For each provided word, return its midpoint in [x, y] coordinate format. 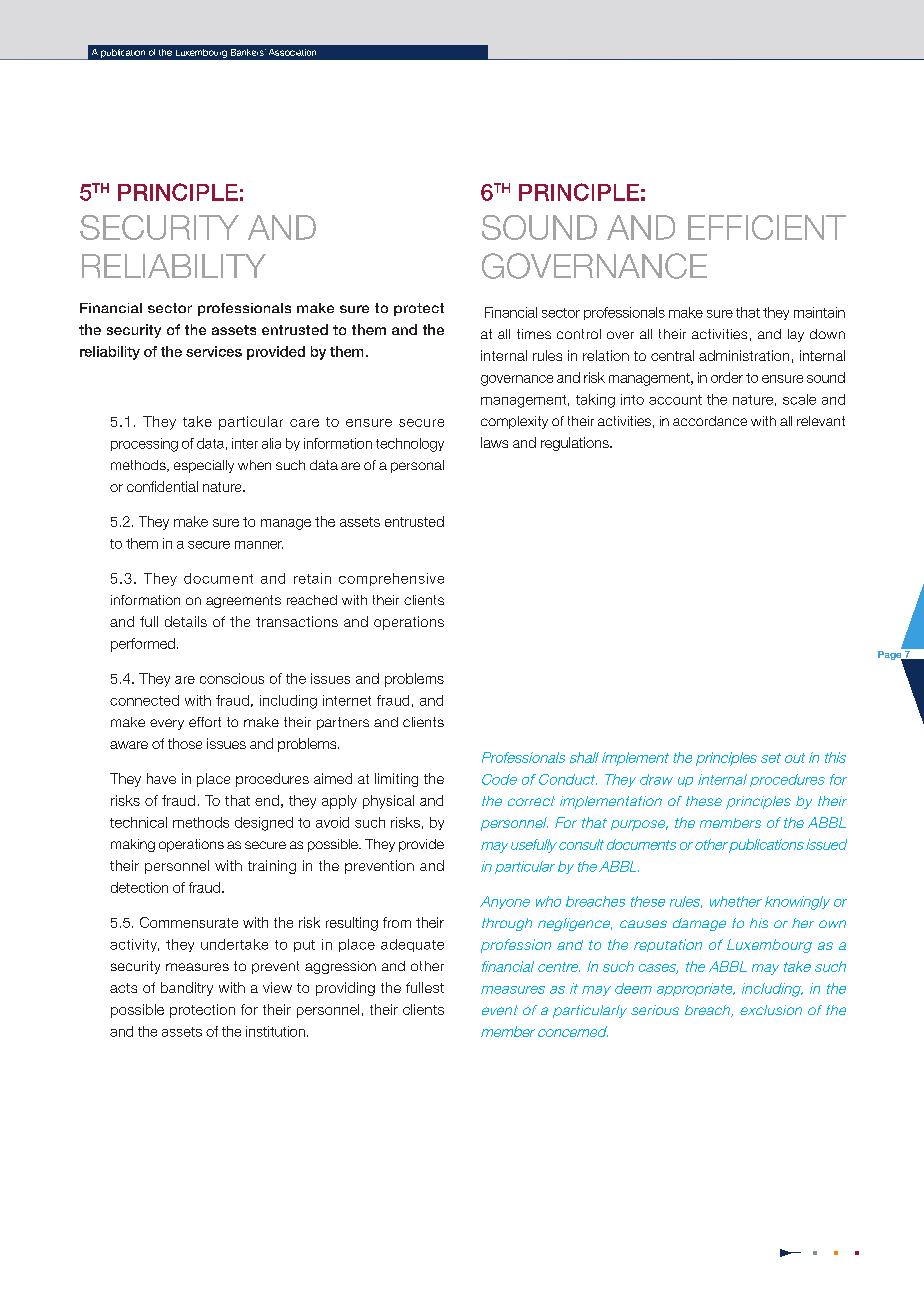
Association [292, 52]
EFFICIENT [767, 227]
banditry [187, 989]
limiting [396, 780]
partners [343, 723]
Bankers [248, 52]
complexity [514, 422]
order [727, 377]
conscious [232, 678]
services [214, 351]
